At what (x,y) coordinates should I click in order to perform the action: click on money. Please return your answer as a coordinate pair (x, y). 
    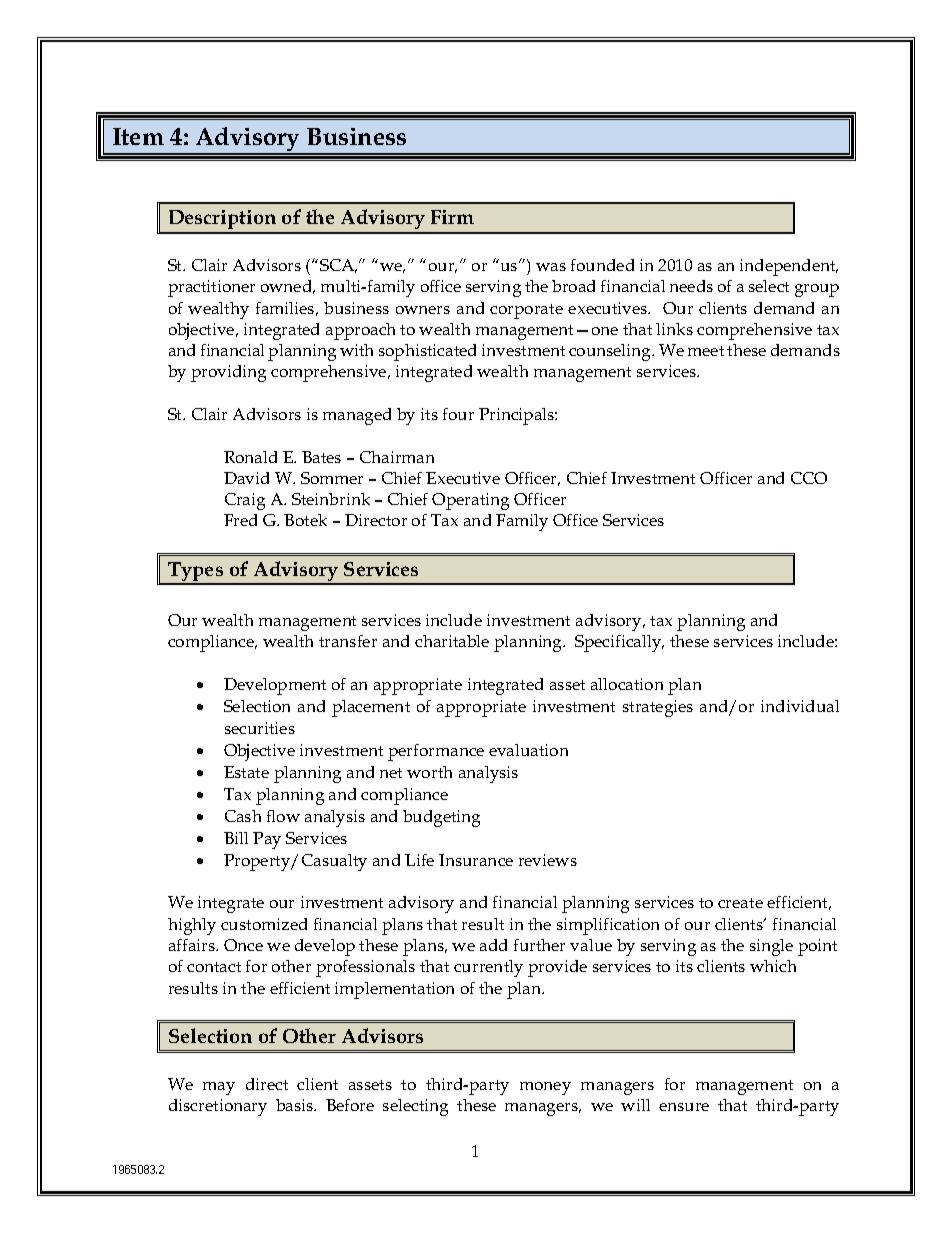
    Looking at the image, I should click on (545, 1088).
